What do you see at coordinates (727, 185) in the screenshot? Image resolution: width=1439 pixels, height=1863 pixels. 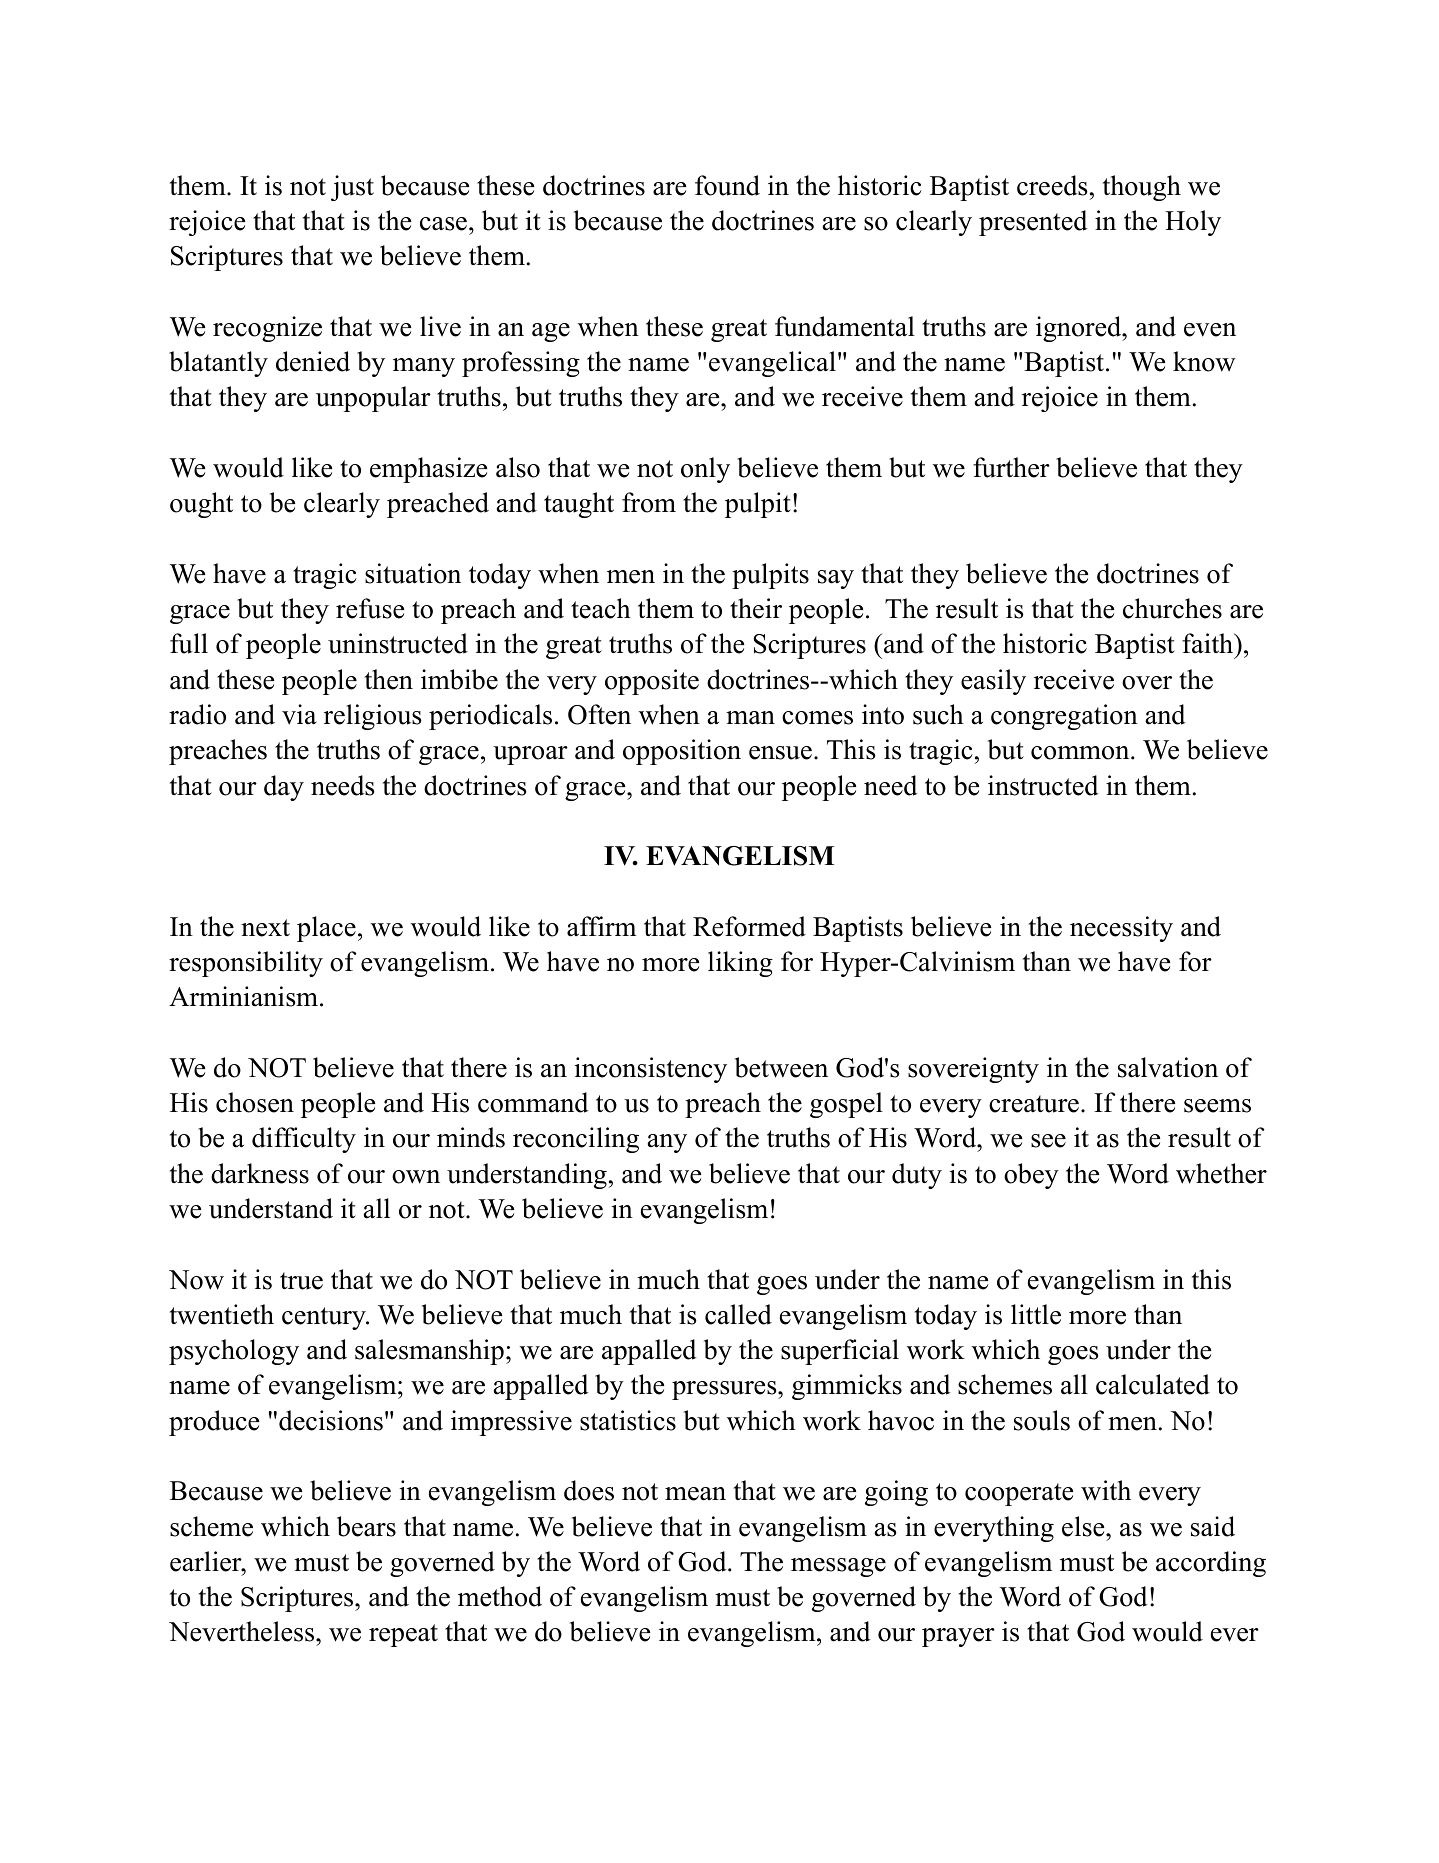 I see `found` at bounding box center [727, 185].
